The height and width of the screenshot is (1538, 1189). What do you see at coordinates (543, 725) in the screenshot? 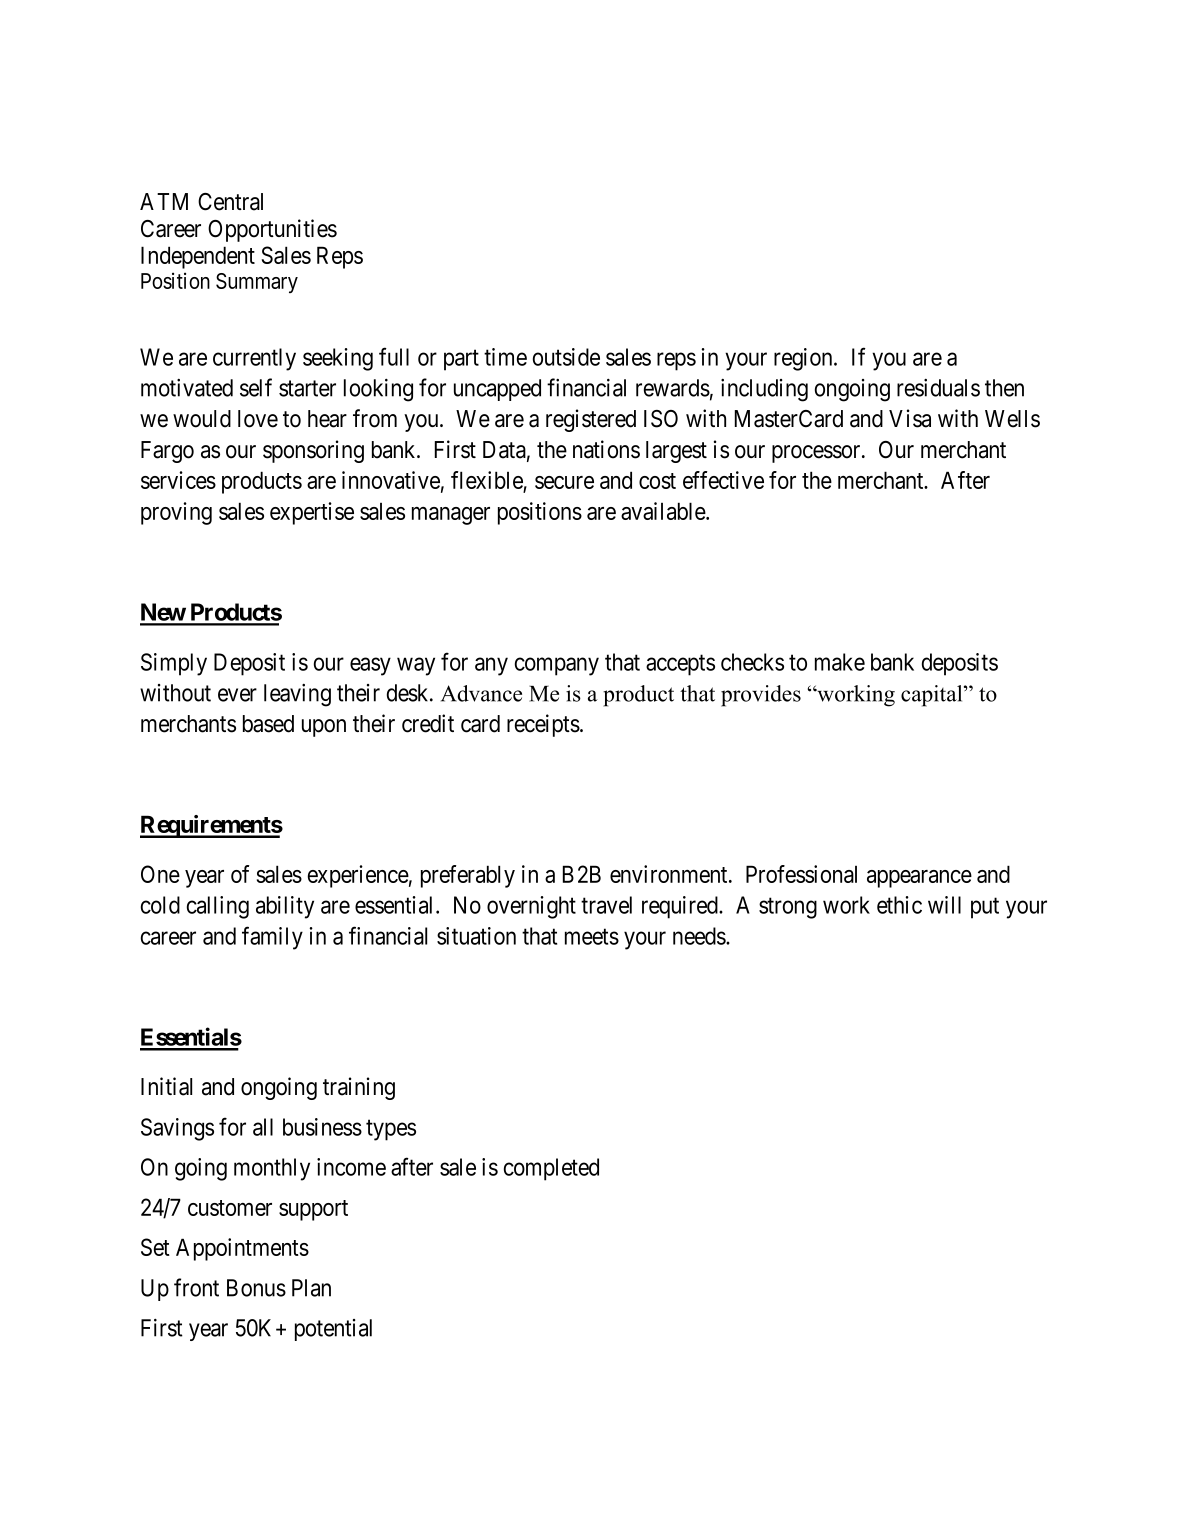
I see `receipts` at bounding box center [543, 725].
